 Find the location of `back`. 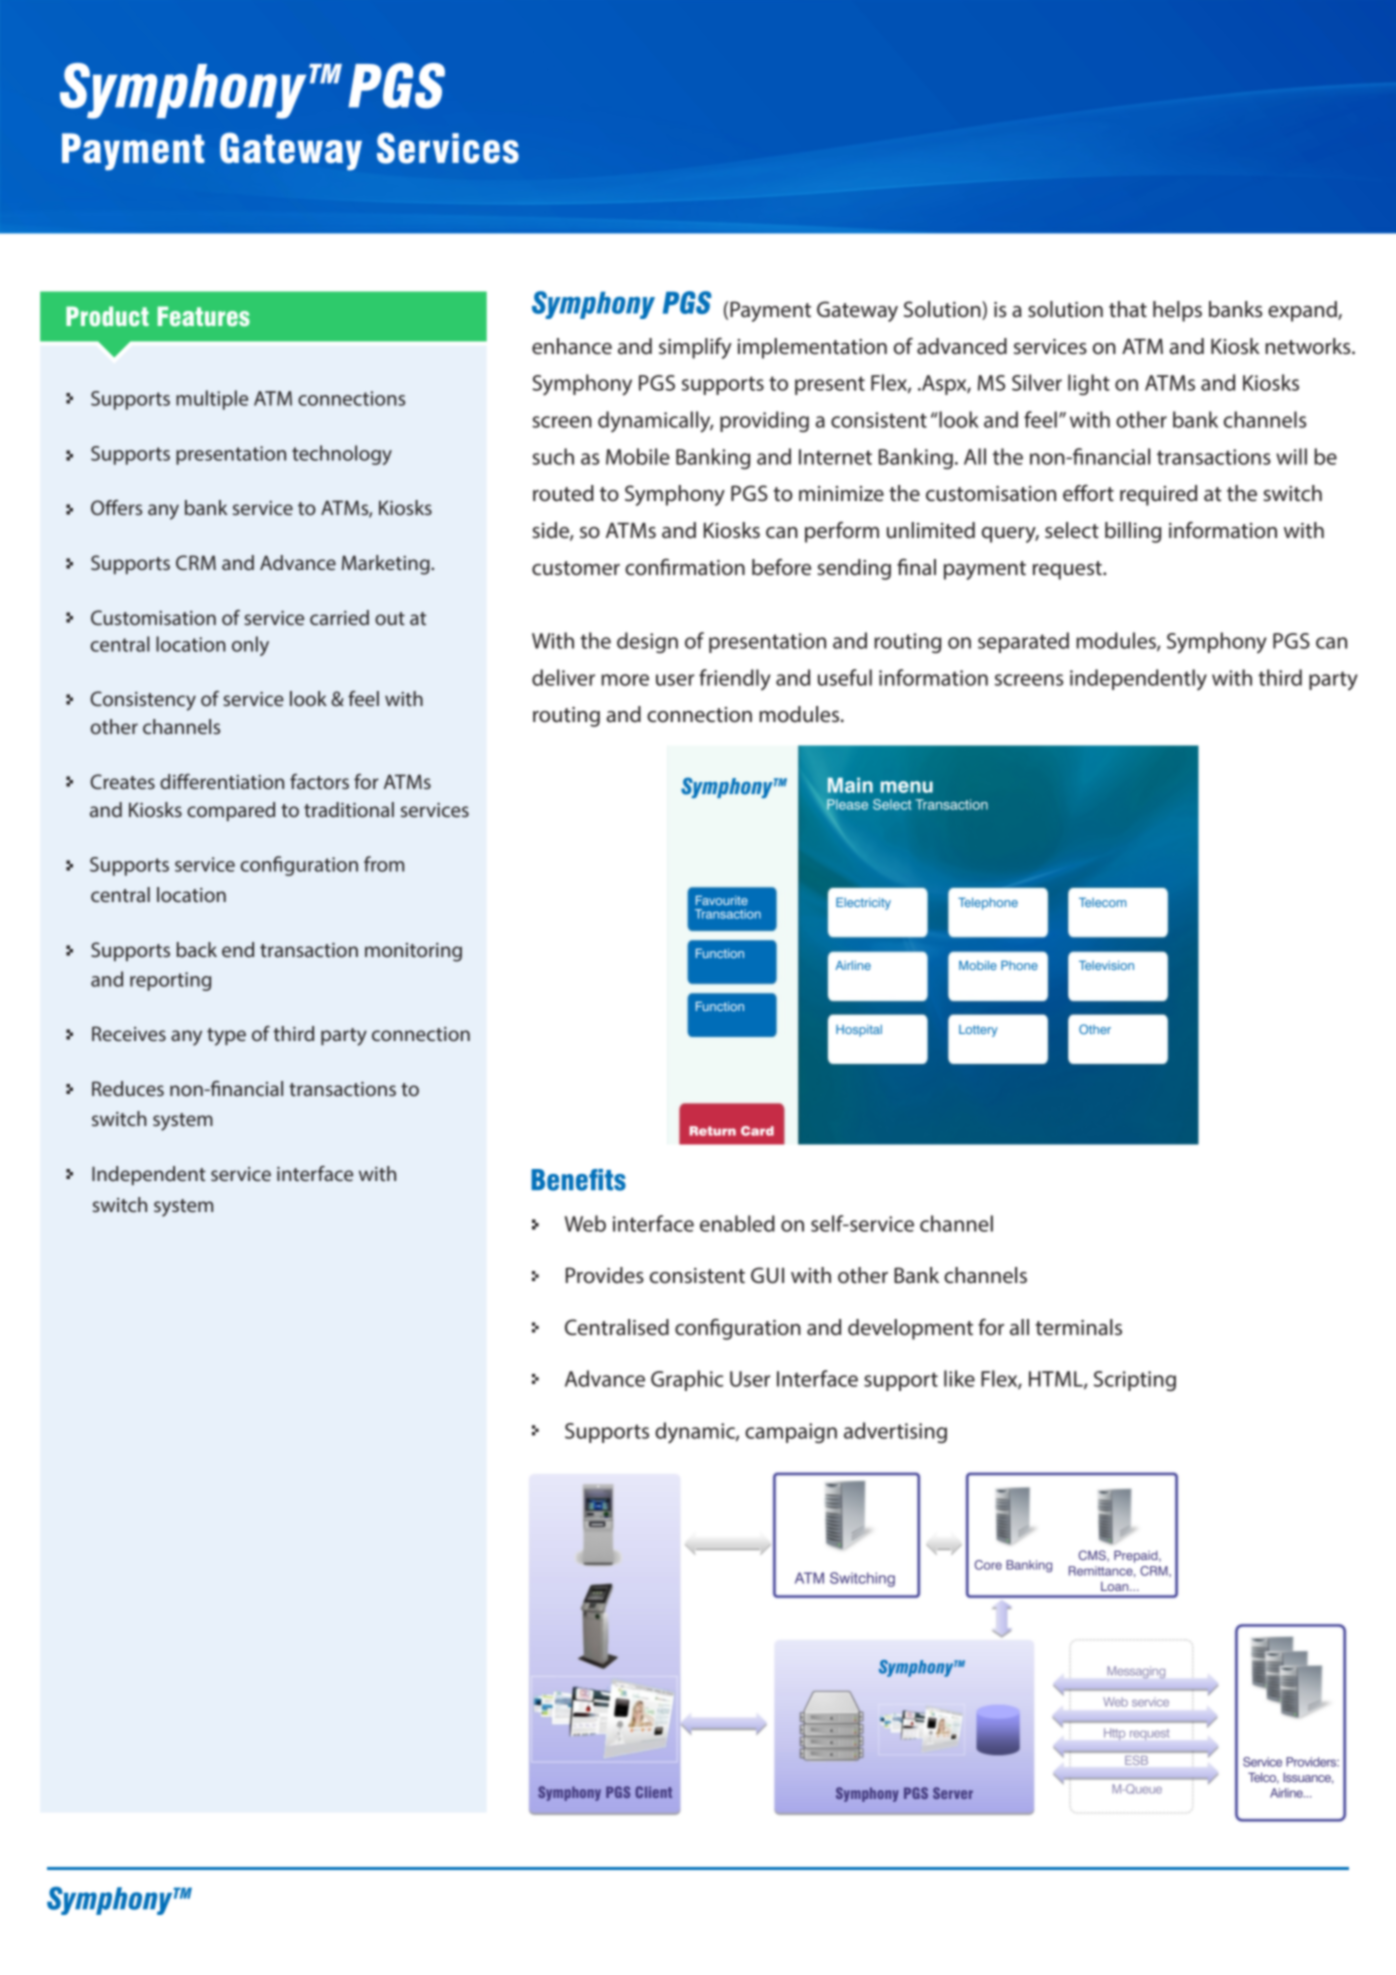

back is located at coordinates (197, 949).
